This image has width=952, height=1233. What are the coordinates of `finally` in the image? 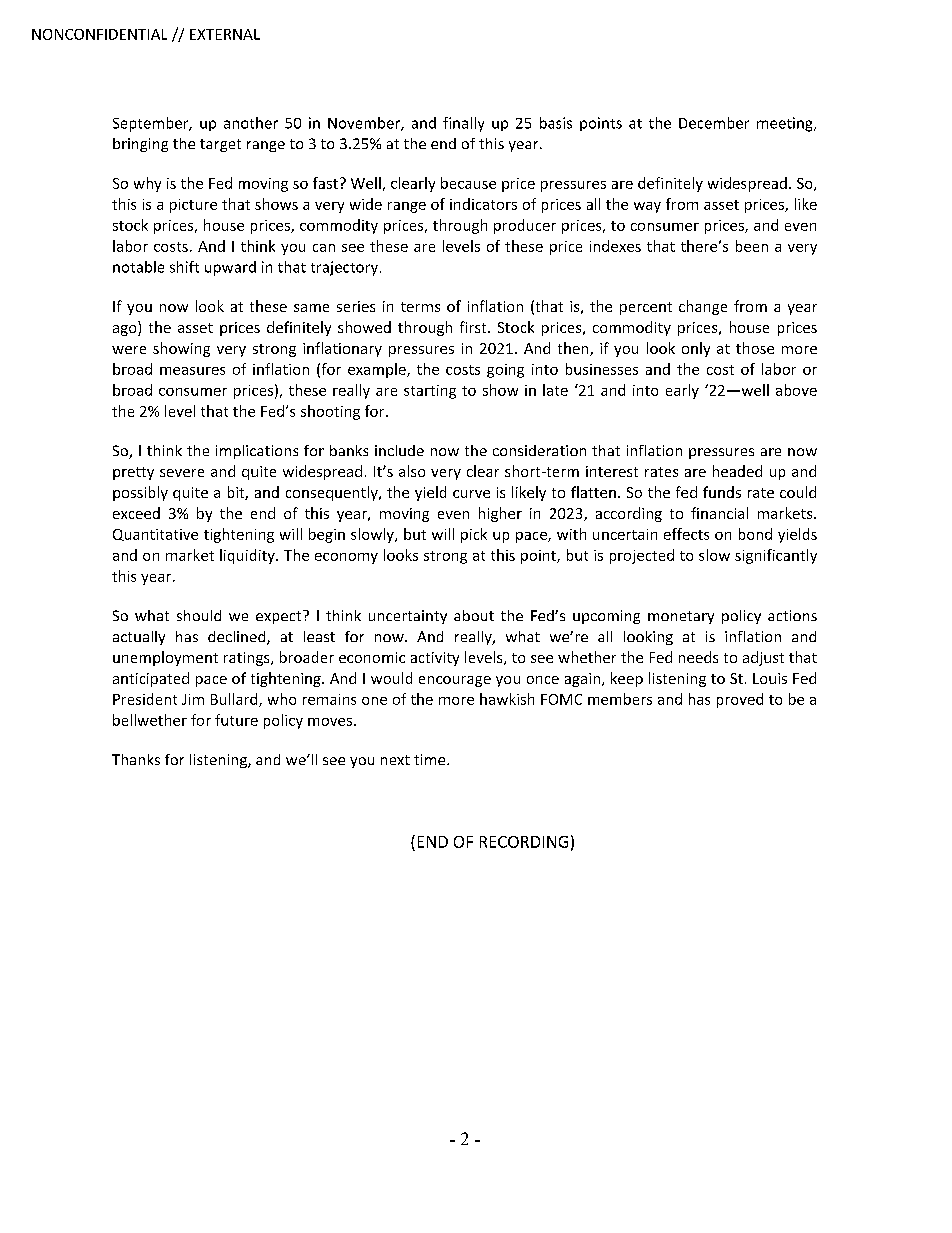 It's located at (463, 124).
